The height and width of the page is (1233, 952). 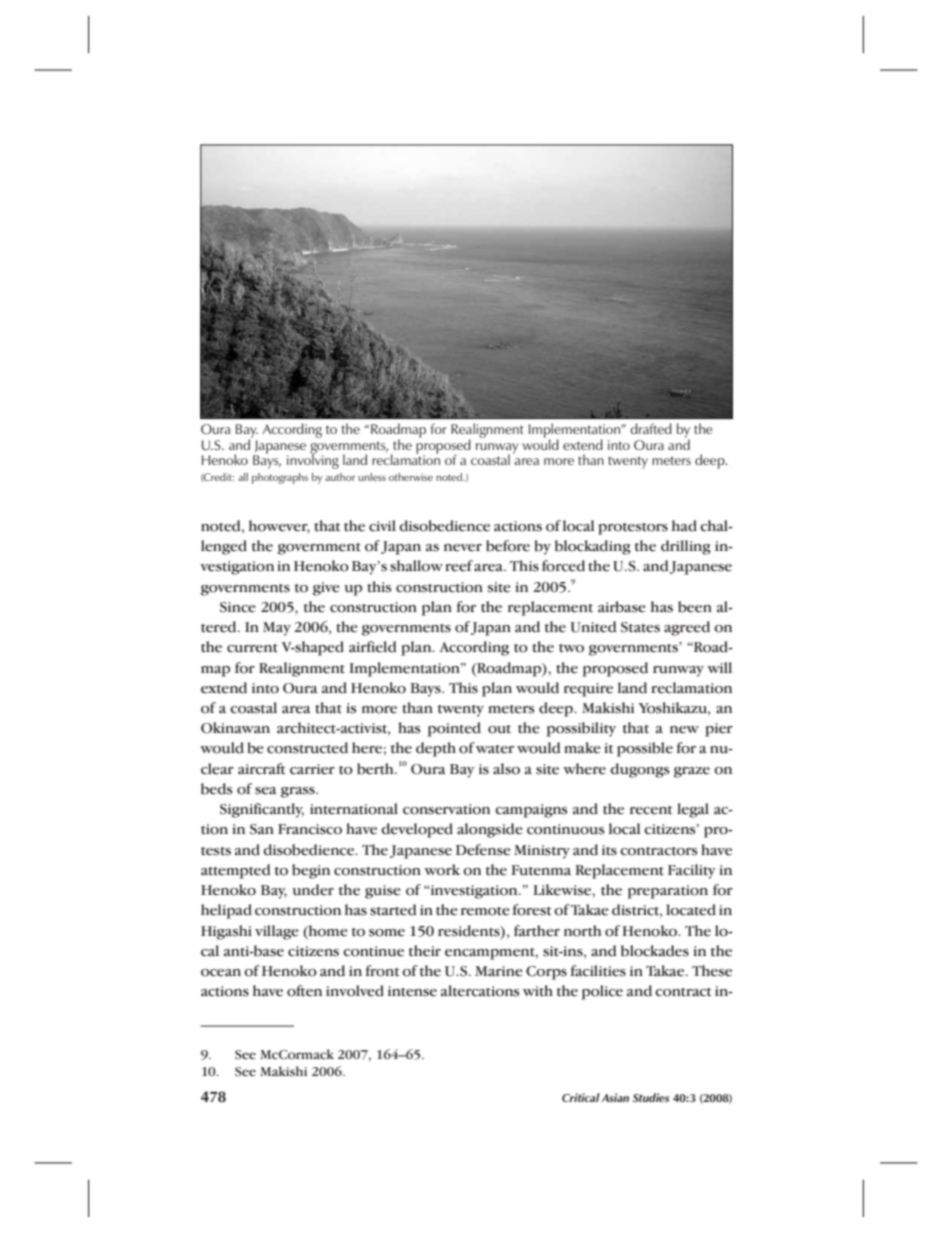 What do you see at coordinates (651, 428) in the page?
I see `drafted` at bounding box center [651, 428].
